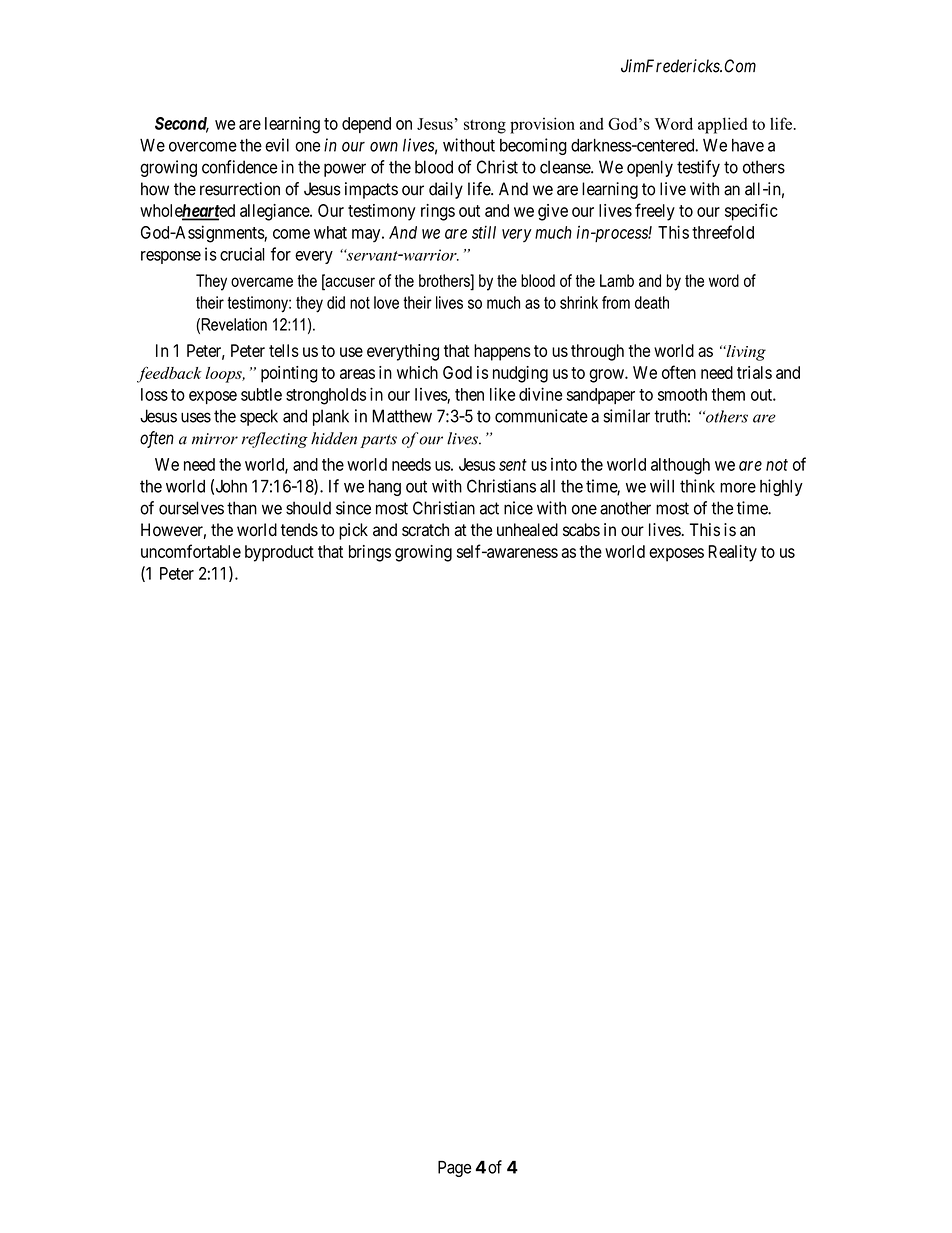 This document has width=952, height=1233. What do you see at coordinates (446, 190) in the document?
I see `daily` at bounding box center [446, 190].
